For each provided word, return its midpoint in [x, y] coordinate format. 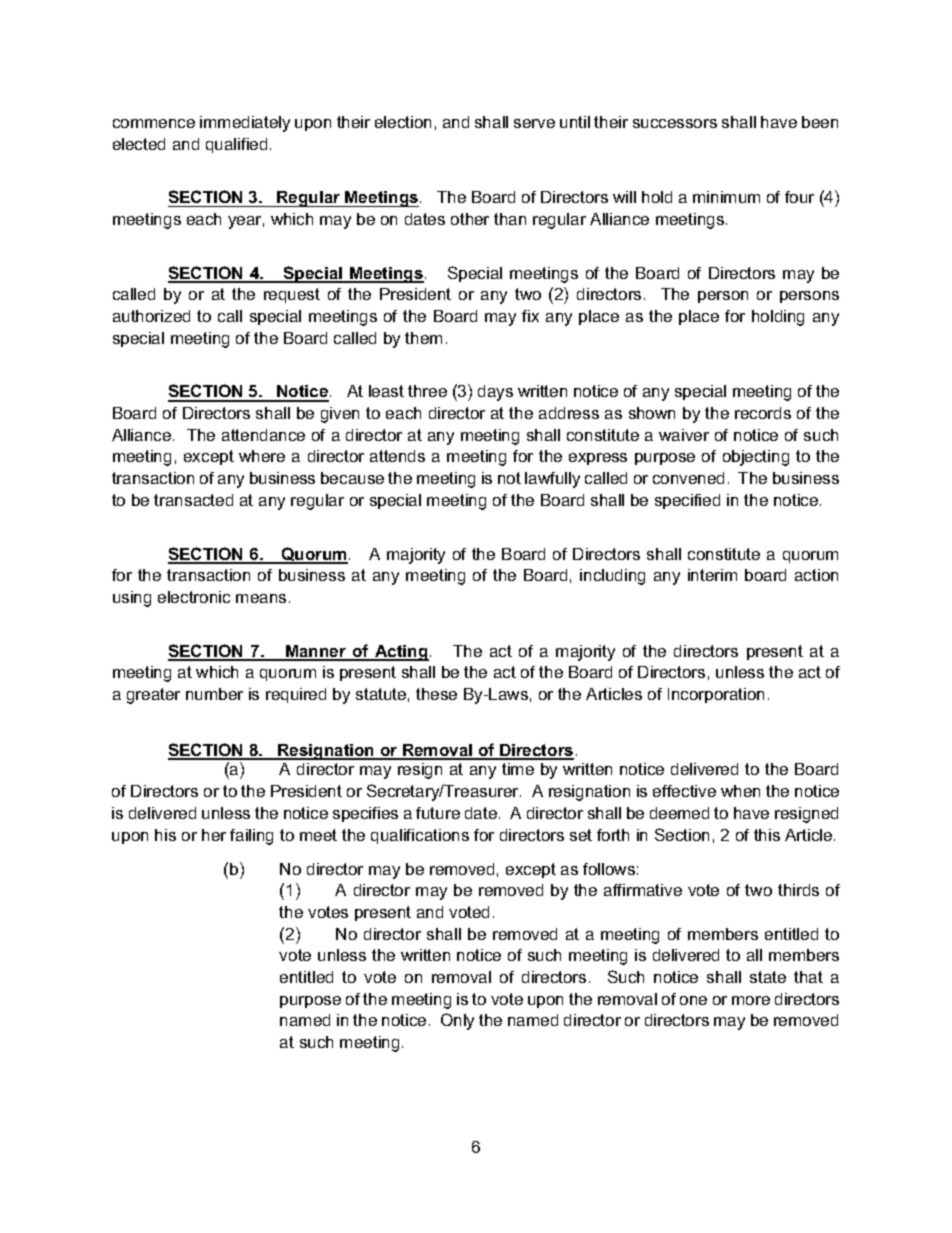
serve [534, 123]
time [518, 769]
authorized [151, 316]
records [763, 413]
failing [251, 837]
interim [712, 575]
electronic [194, 597]
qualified [236, 145]
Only [457, 1021]
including [612, 577]
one [693, 1000]
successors [675, 123]
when [740, 791]
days [495, 393]
